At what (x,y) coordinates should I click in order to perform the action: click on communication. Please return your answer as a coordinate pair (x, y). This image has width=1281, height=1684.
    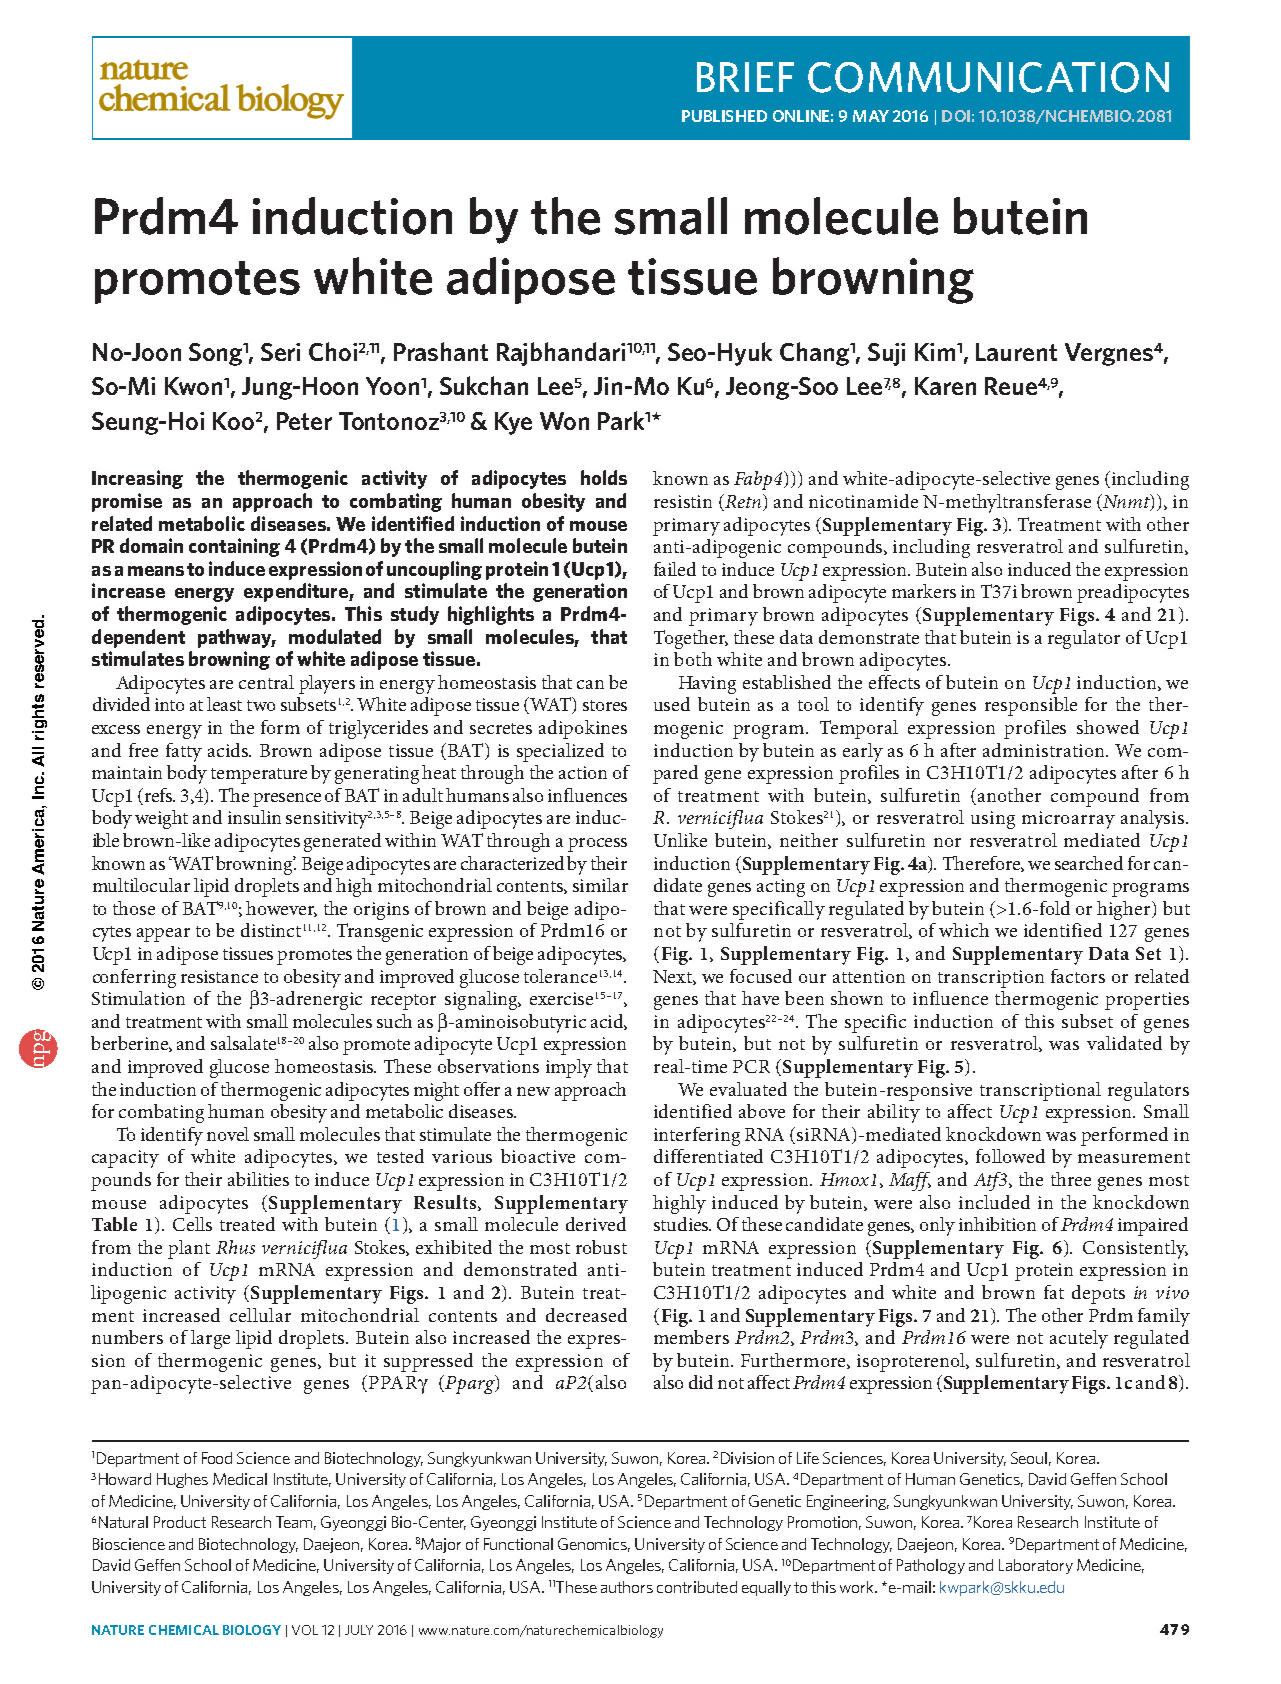
    Looking at the image, I should click on (988, 77).
